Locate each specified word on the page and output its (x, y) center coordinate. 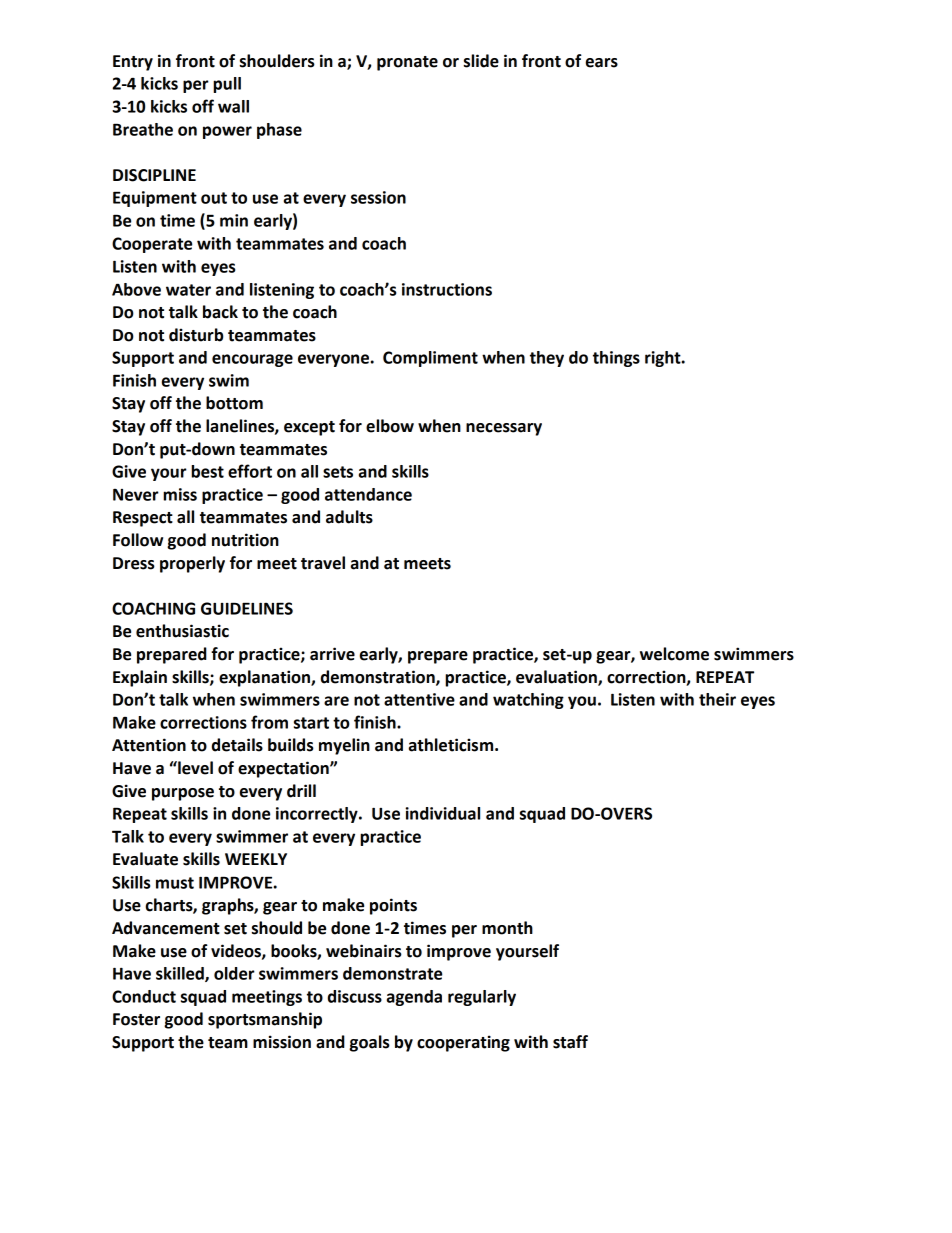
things (616, 359)
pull (227, 85)
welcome (674, 654)
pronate (407, 63)
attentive (419, 699)
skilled (181, 974)
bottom (234, 403)
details (237, 745)
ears (602, 63)
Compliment (430, 359)
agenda (414, 998)
